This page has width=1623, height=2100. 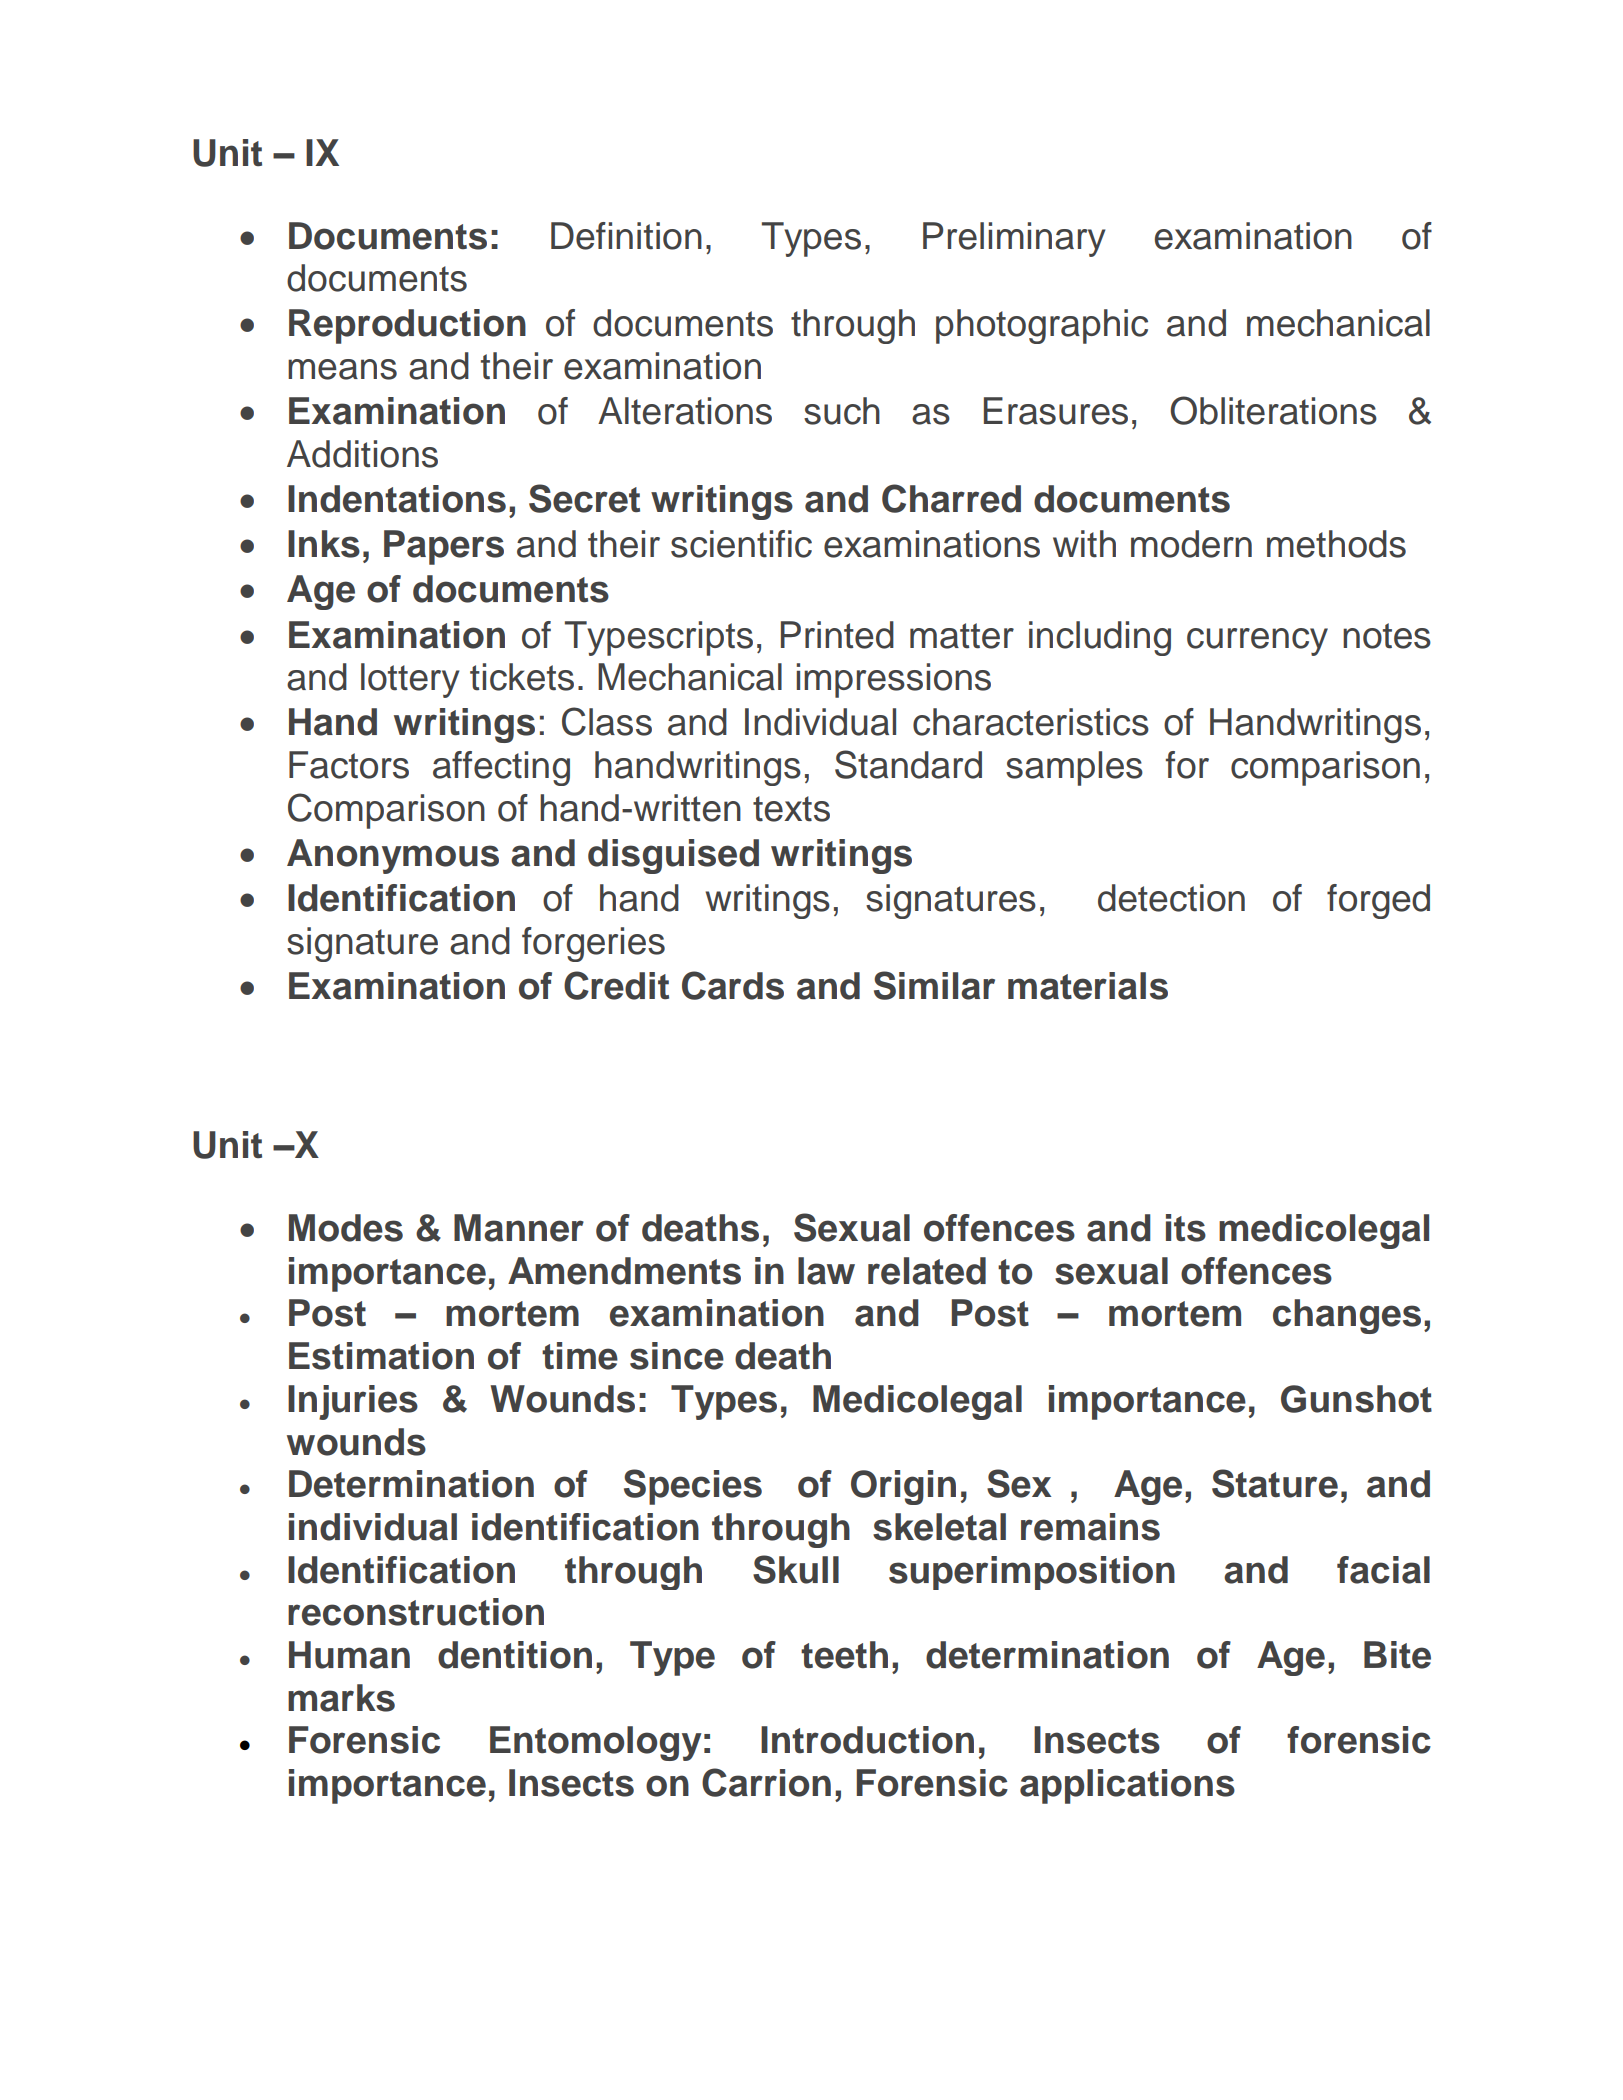 What do you see at coordinates (908, 764) in the page?
I see `Standard` at bounding box center [908, 764].
